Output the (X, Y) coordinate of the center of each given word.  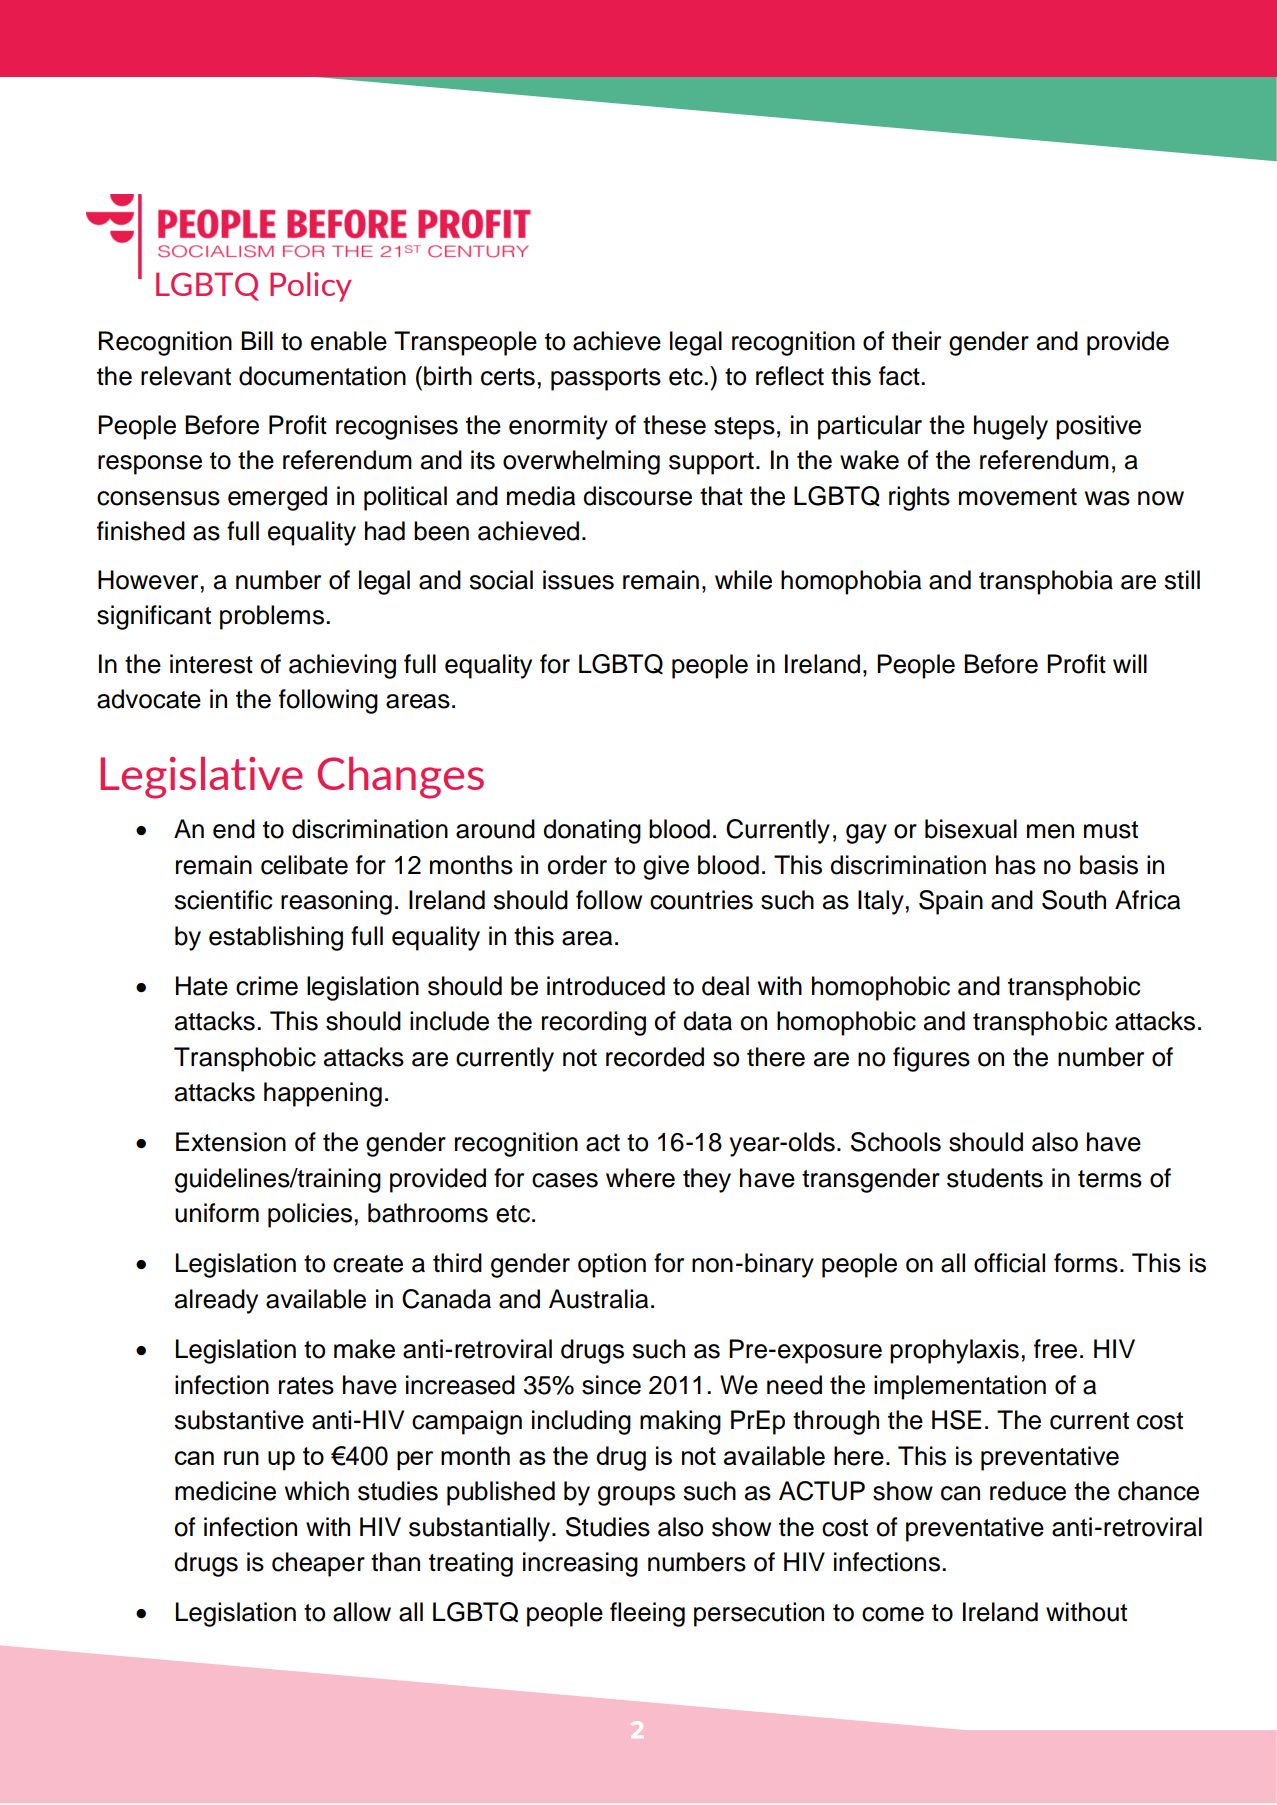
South (1074, 900)
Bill (257, 340)
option (612, 1265)
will (1130, 663)
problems (272, 617)
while (743, 580)
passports (606, 379)
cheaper (318, 1564)
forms (1086, 1263)
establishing (276, 938)
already (216, 1301)
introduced (606, 986)
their (916, 341)
